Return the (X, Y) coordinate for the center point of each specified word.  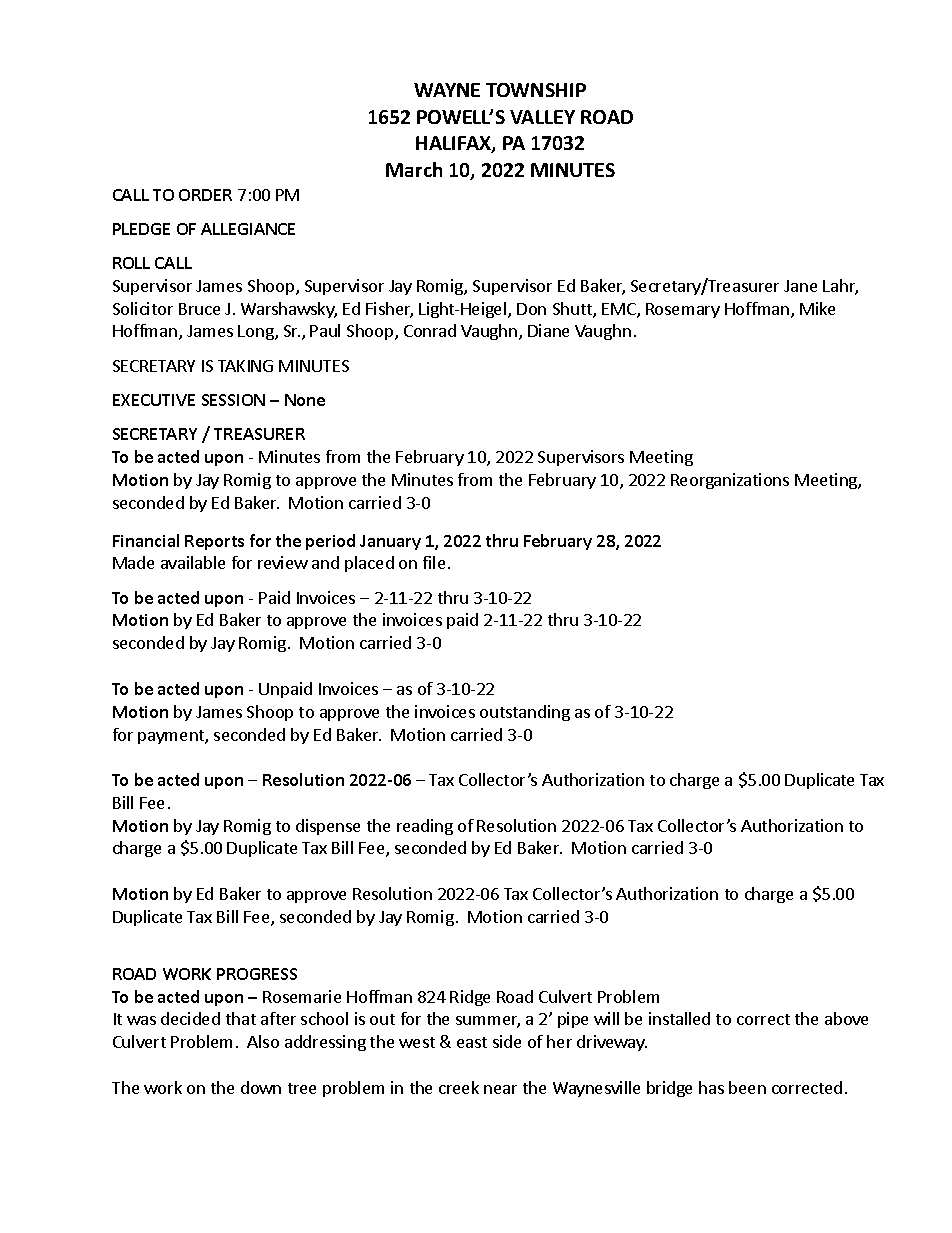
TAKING (245, 366)
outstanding (525, 713)
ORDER (205, 195)
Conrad (430, 330)
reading (425, 827)
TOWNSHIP (536, 90)
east (472, 1042)
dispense (328, 827)
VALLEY (542, 117)
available (193, 562)
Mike (817, 308)
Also (263, 1041)
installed (679, 1018)
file (434, 562)
